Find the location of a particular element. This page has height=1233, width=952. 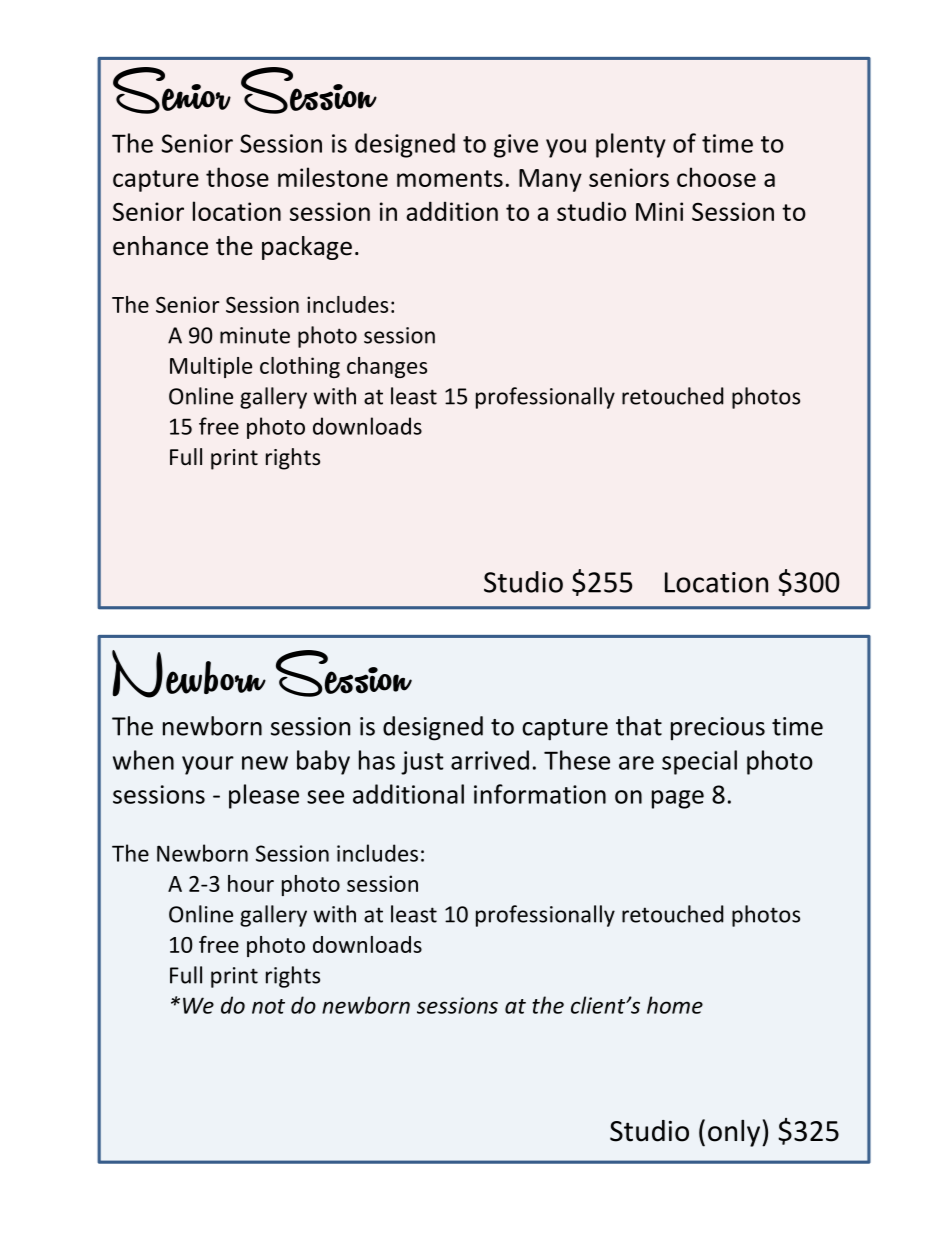

not is located at coordinates (268, 1006).
